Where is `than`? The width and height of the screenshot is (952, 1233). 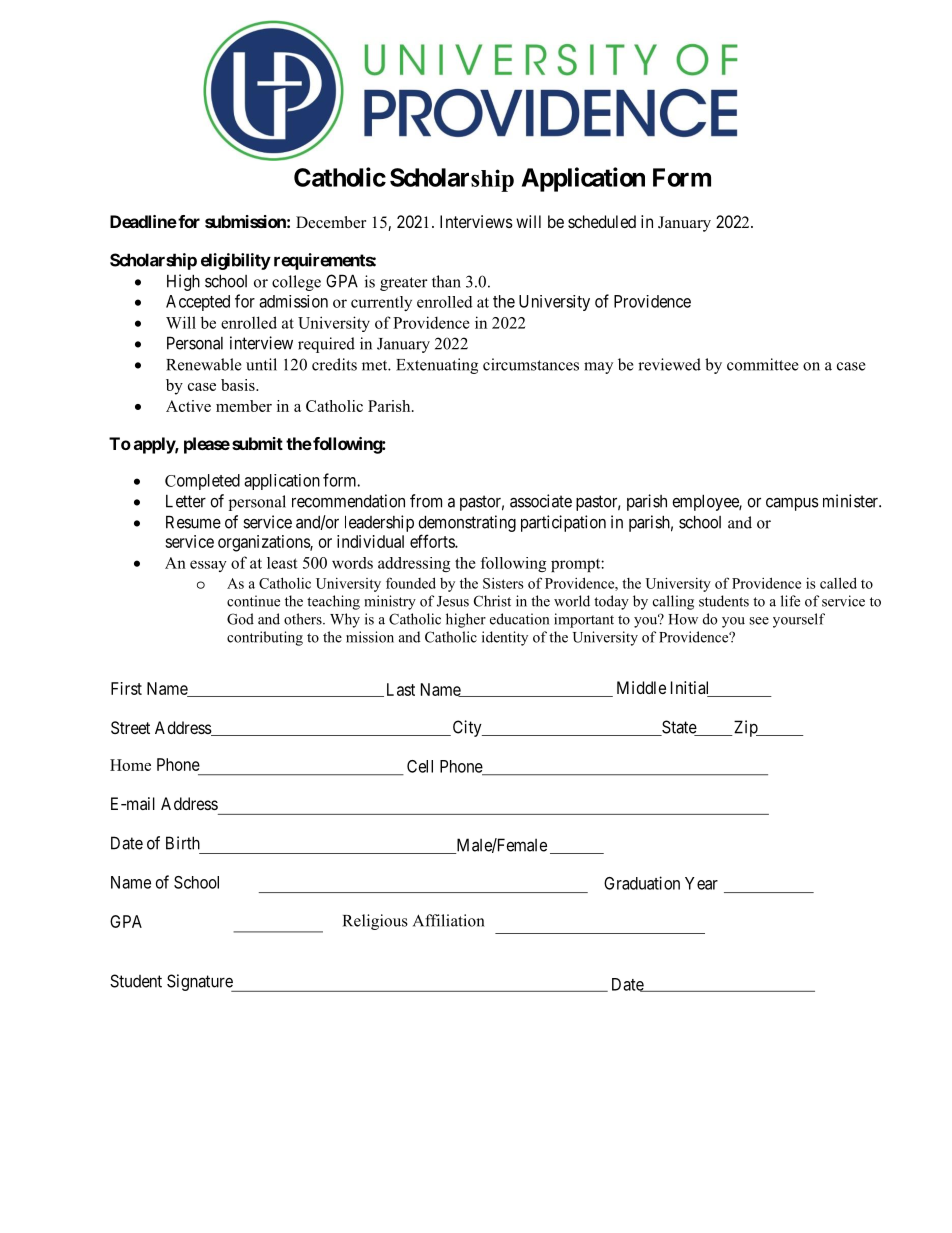
than is located at coordinates (446, 281).
